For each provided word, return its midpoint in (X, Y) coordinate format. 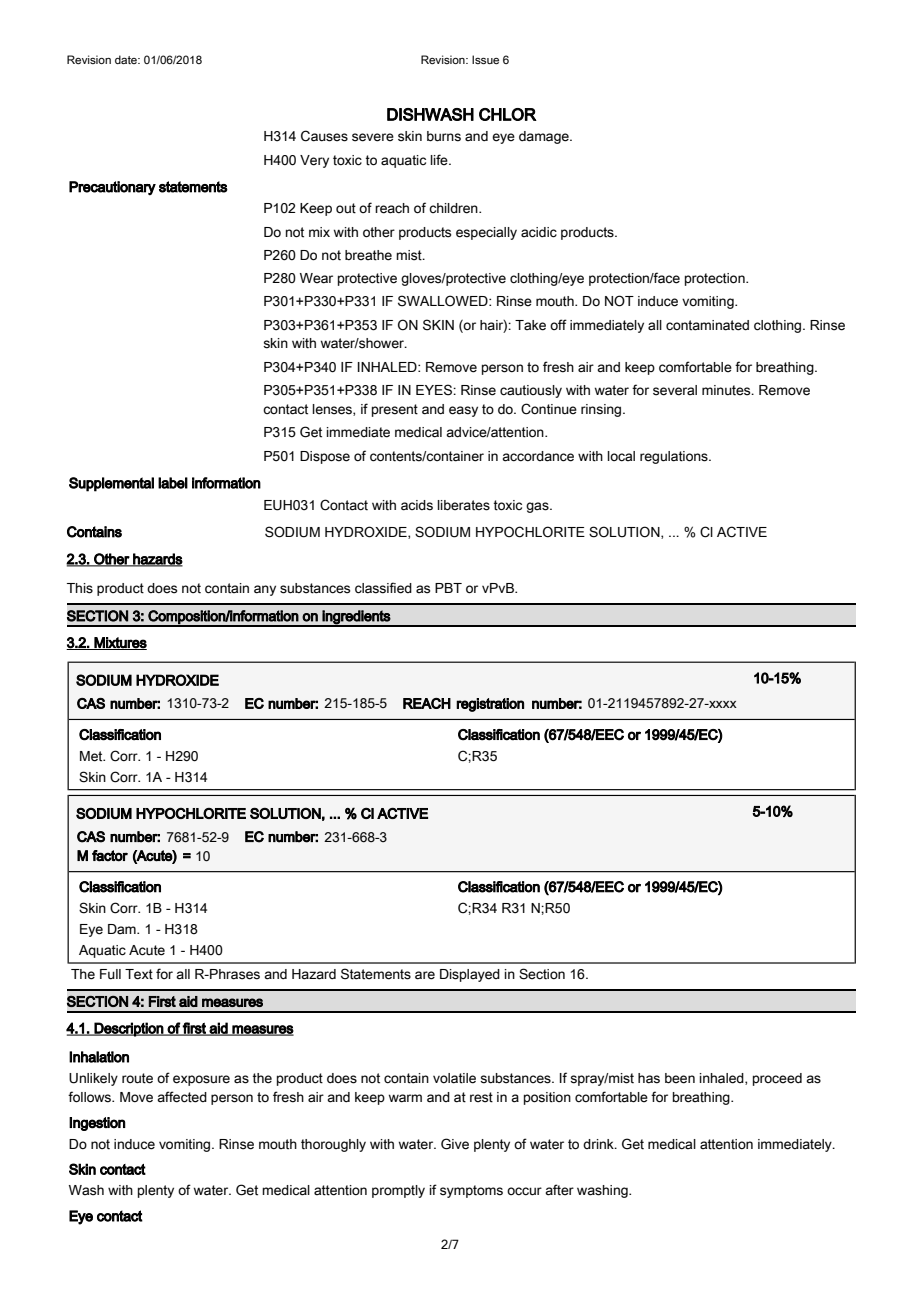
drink (599, 1144)
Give (455, 1144)
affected (182, 1097)
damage (545, 137)
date (127, 59)
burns (444, 136)
